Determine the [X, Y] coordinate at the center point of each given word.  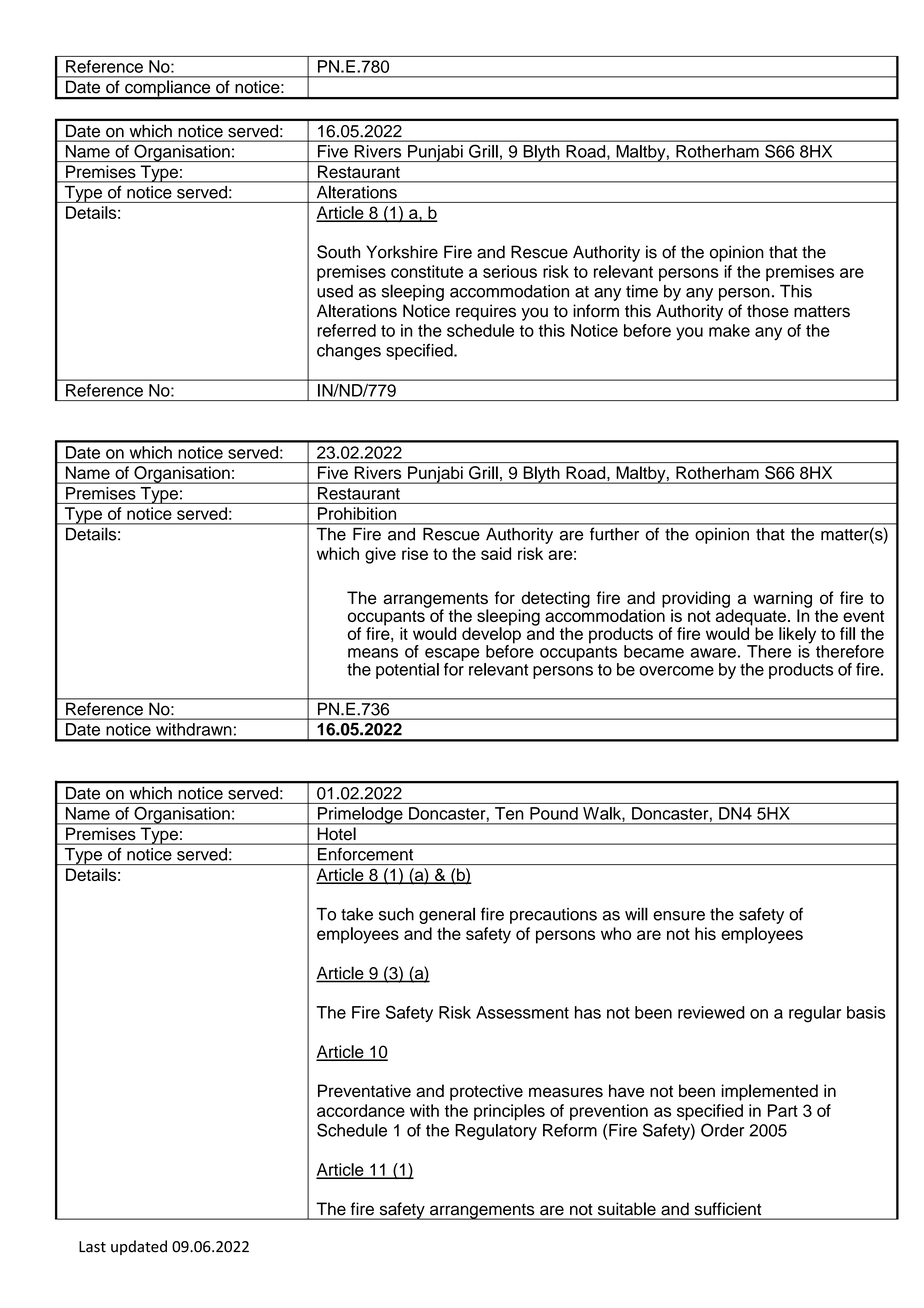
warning [782, 600]
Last [92, 1247]
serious [510, 271]
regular [815, 1014]
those [768, 311]
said [496, 553]
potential [407, 671]
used [335, 291]
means [373, 653]
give [380, 555]
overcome [676, 671]
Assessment [522, 1012]
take [357, 914]
